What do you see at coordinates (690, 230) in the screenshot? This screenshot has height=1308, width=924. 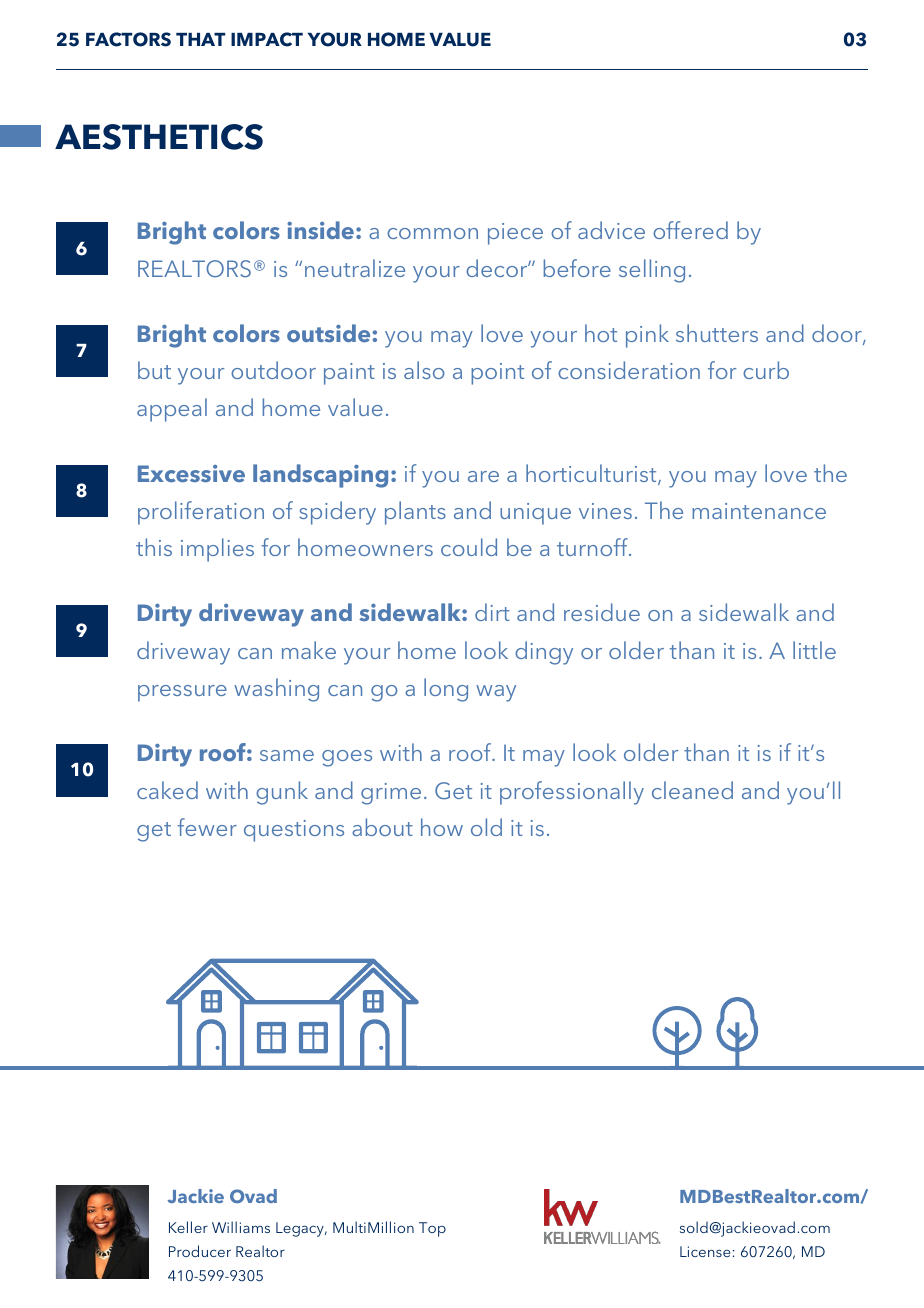 I see `offered` at bounding box center [690, 230].
